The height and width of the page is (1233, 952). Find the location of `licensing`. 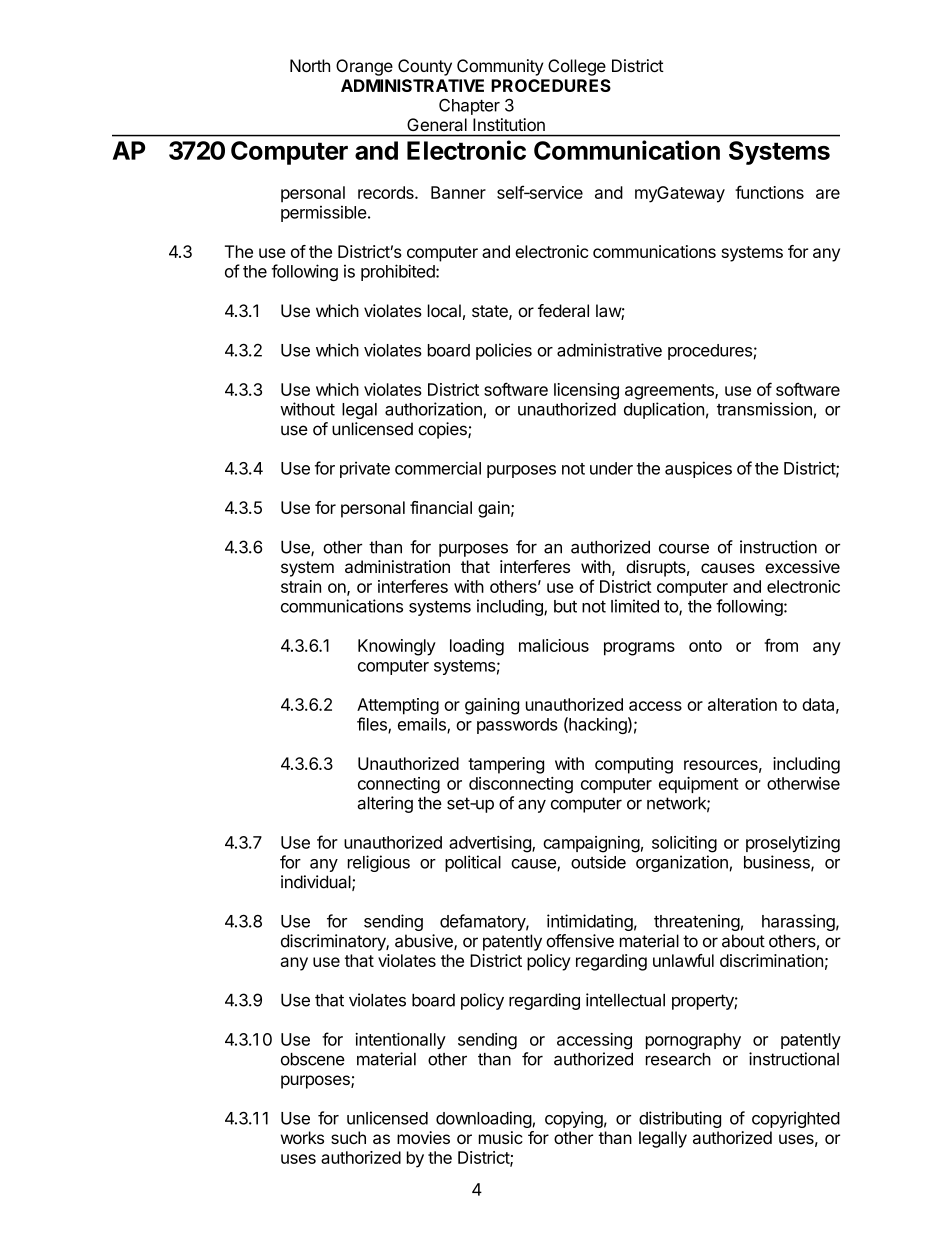

licensing is located at coordinates (586, 391).
